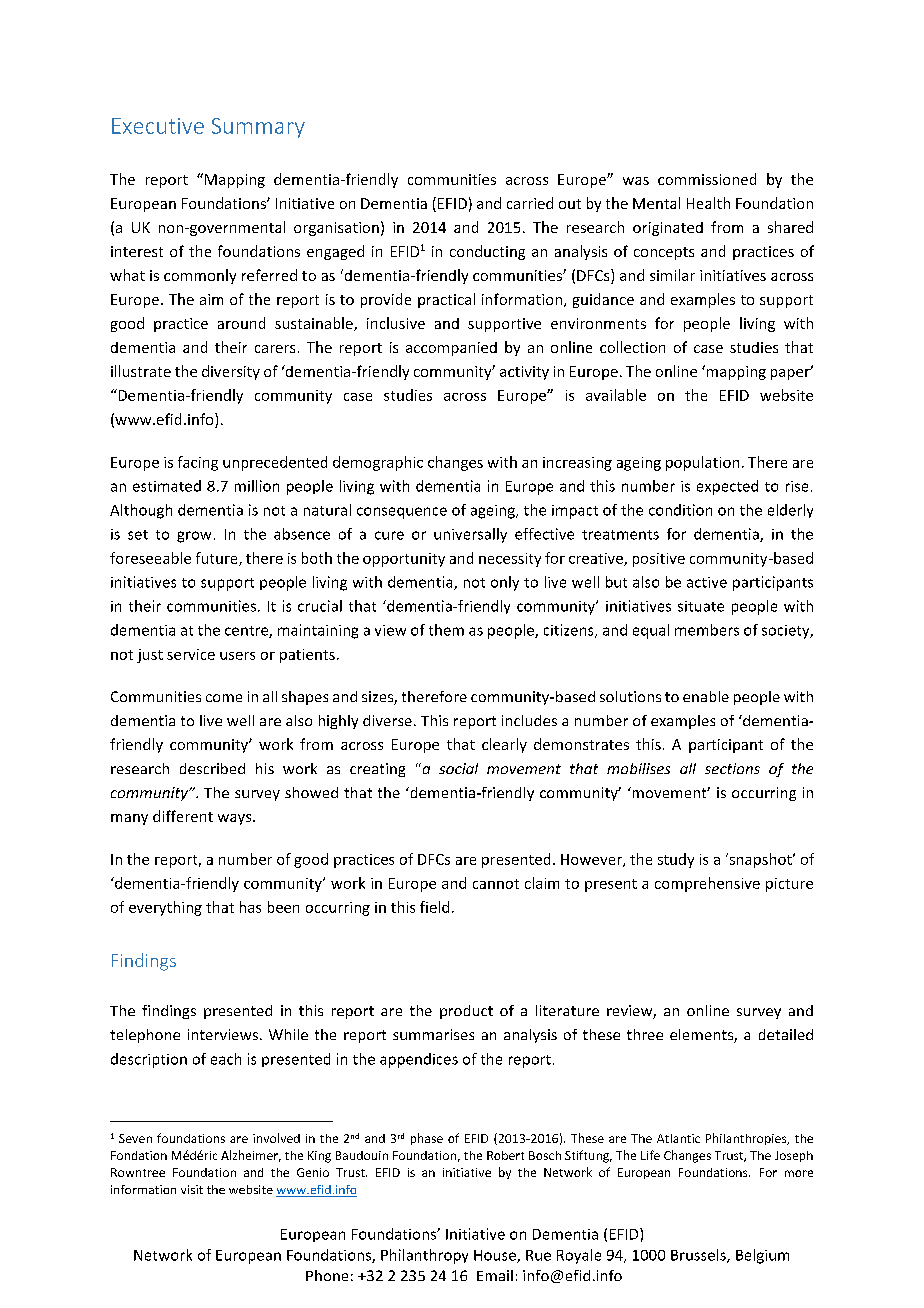  Describe the element at coordinates (702, 463) in the screenshot. I see `population` at that location.
